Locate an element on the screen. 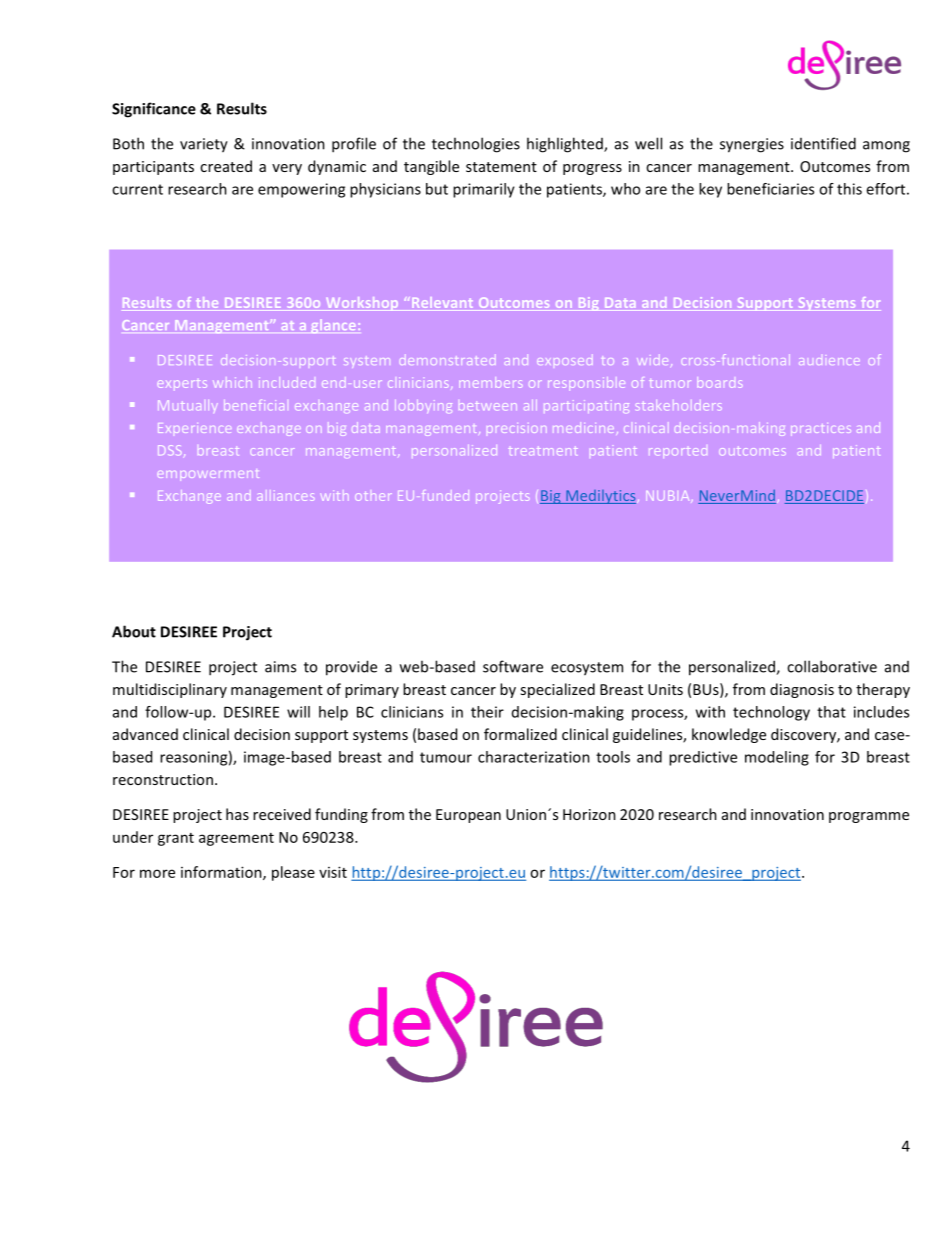 The height and width of the screenshot is (1233, 952). programme is located at coordinates (869, 817).
